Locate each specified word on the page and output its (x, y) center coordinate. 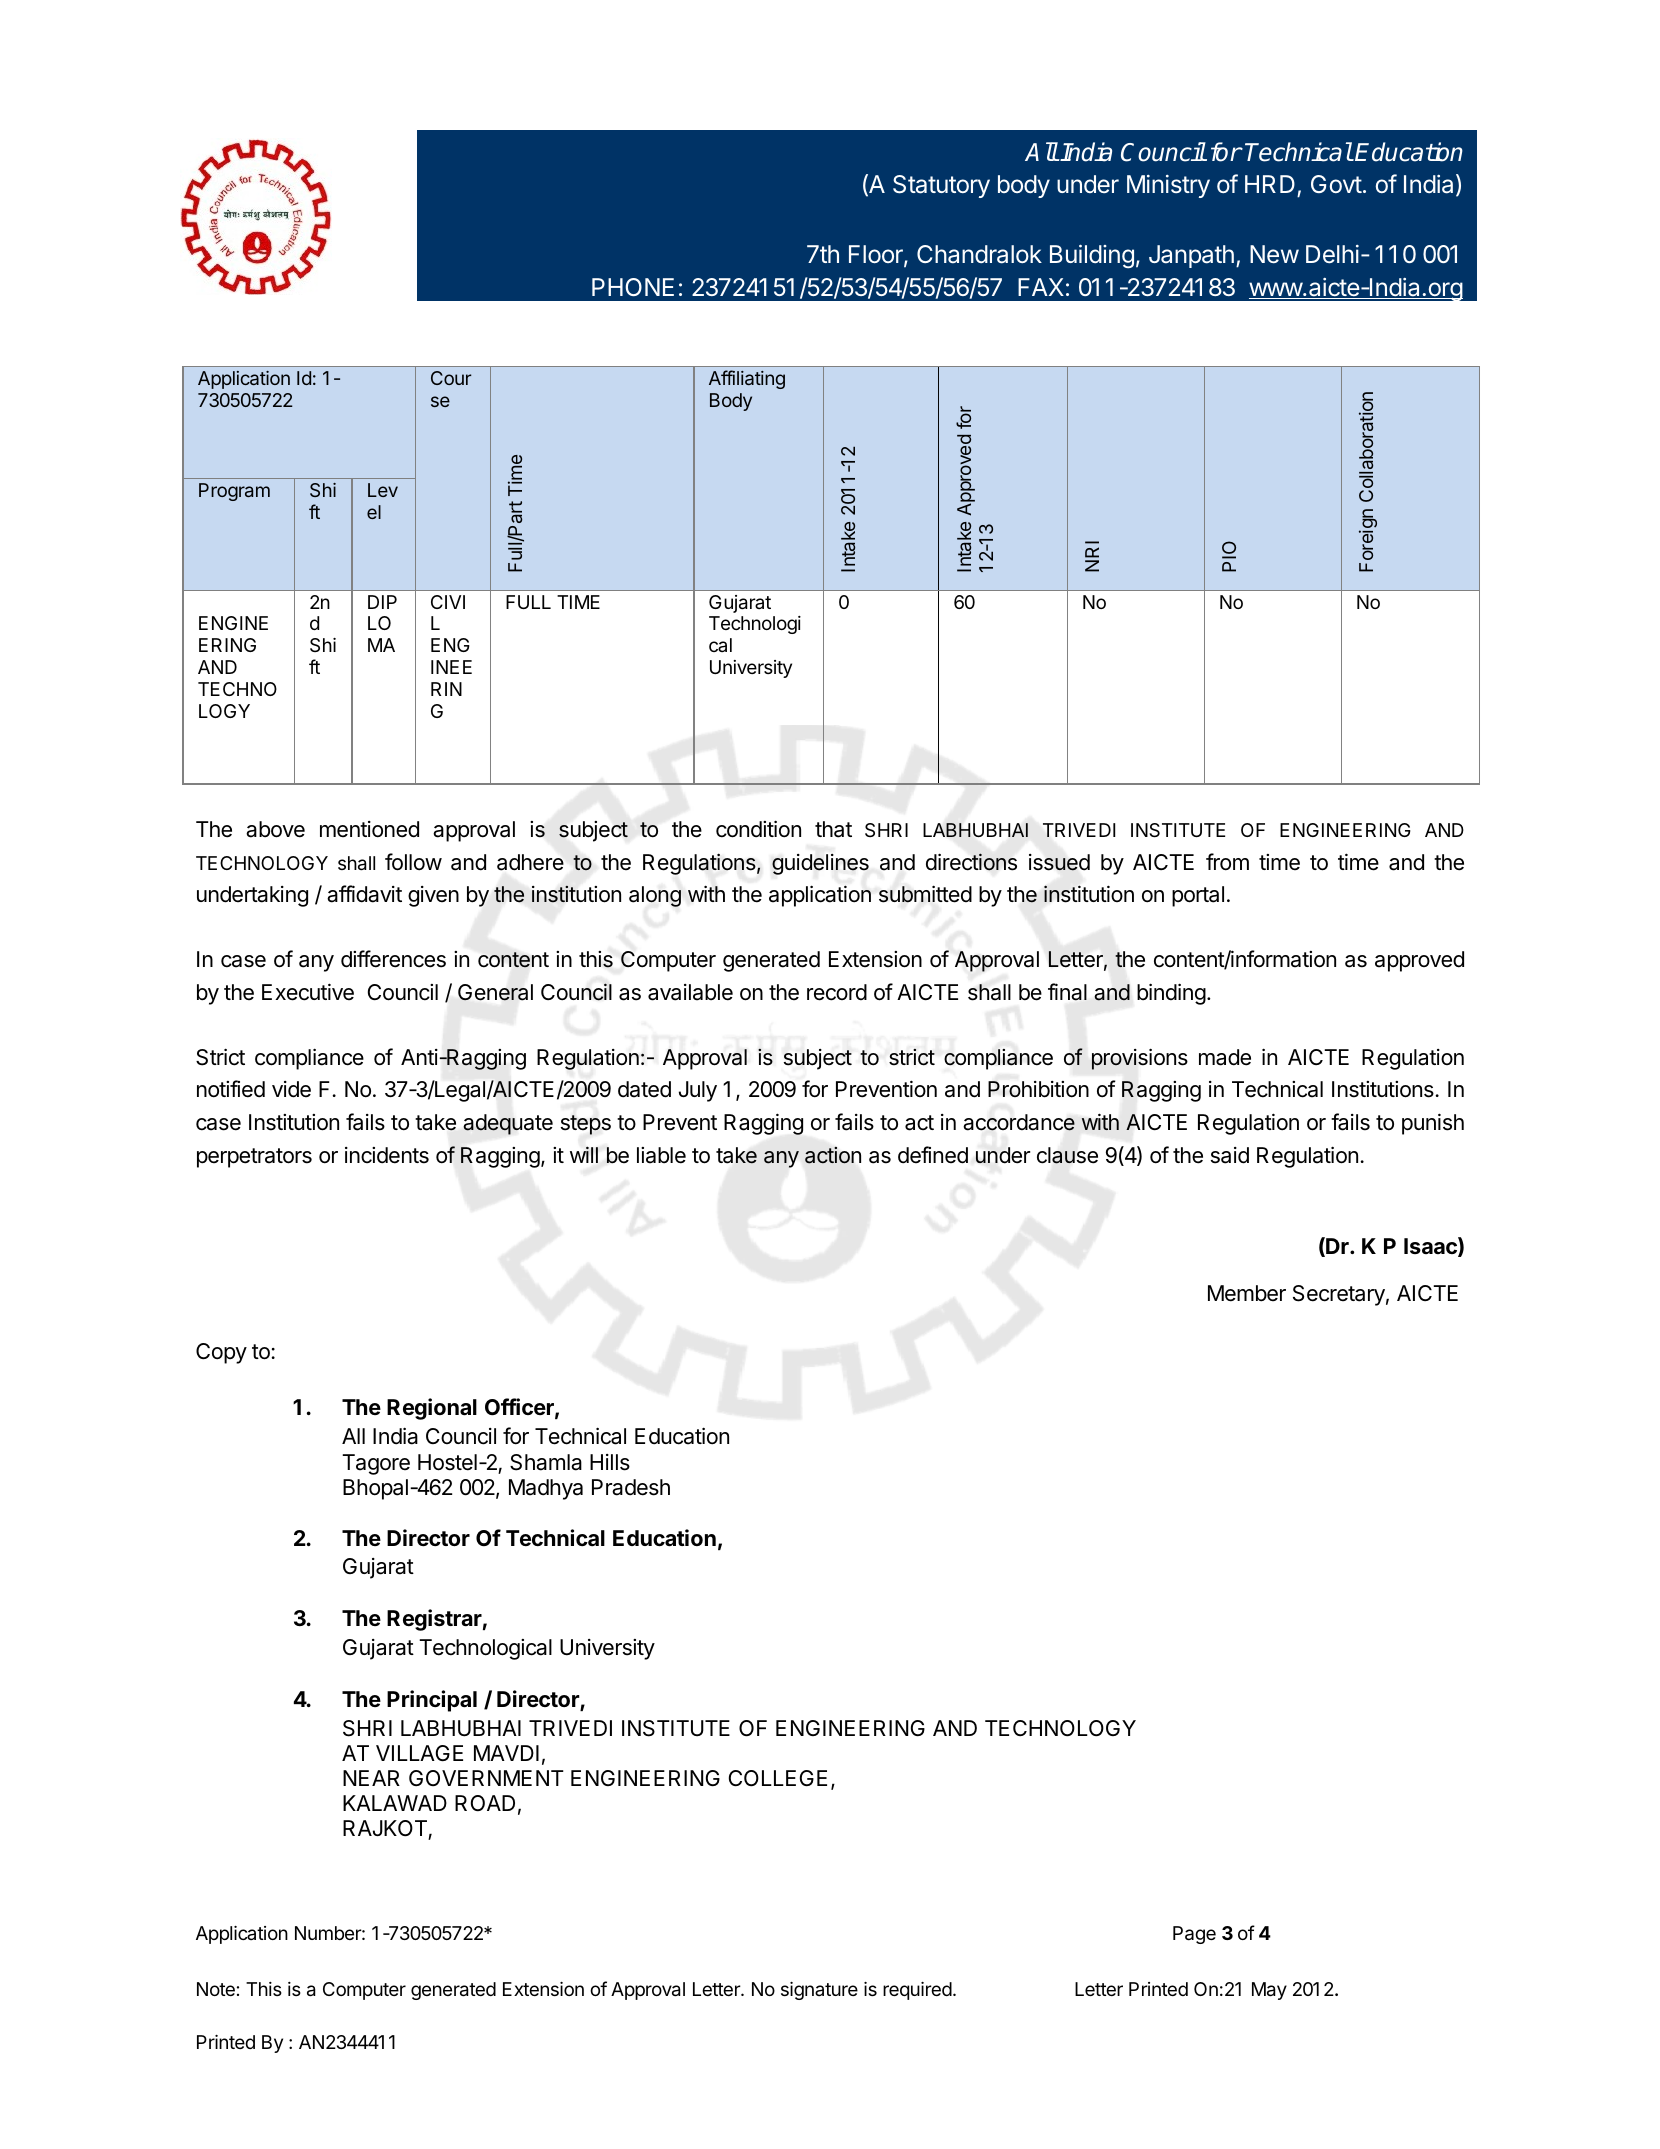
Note (216, 1989)
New (1274, 254)
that (833, 829)
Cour (451, 378)
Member (1247, 1293)
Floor (877, 255)
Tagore (376, 1464)
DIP (382, 602)
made (1225, 1057)
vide (291, 1089)
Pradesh (631, 1487)
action (833, 1155)
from (1227, 862)
